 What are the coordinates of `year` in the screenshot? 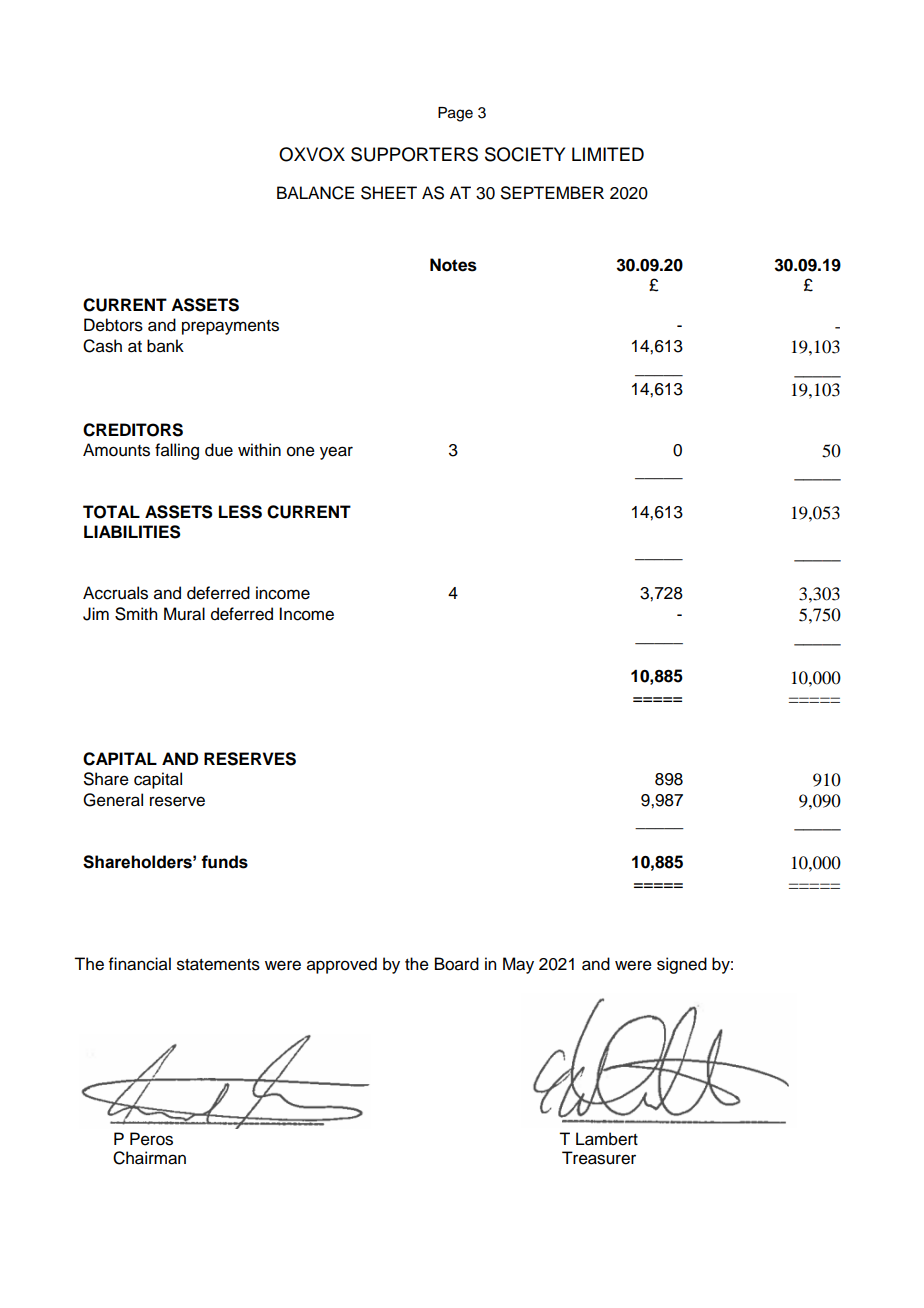 It's located at (336, 453).
